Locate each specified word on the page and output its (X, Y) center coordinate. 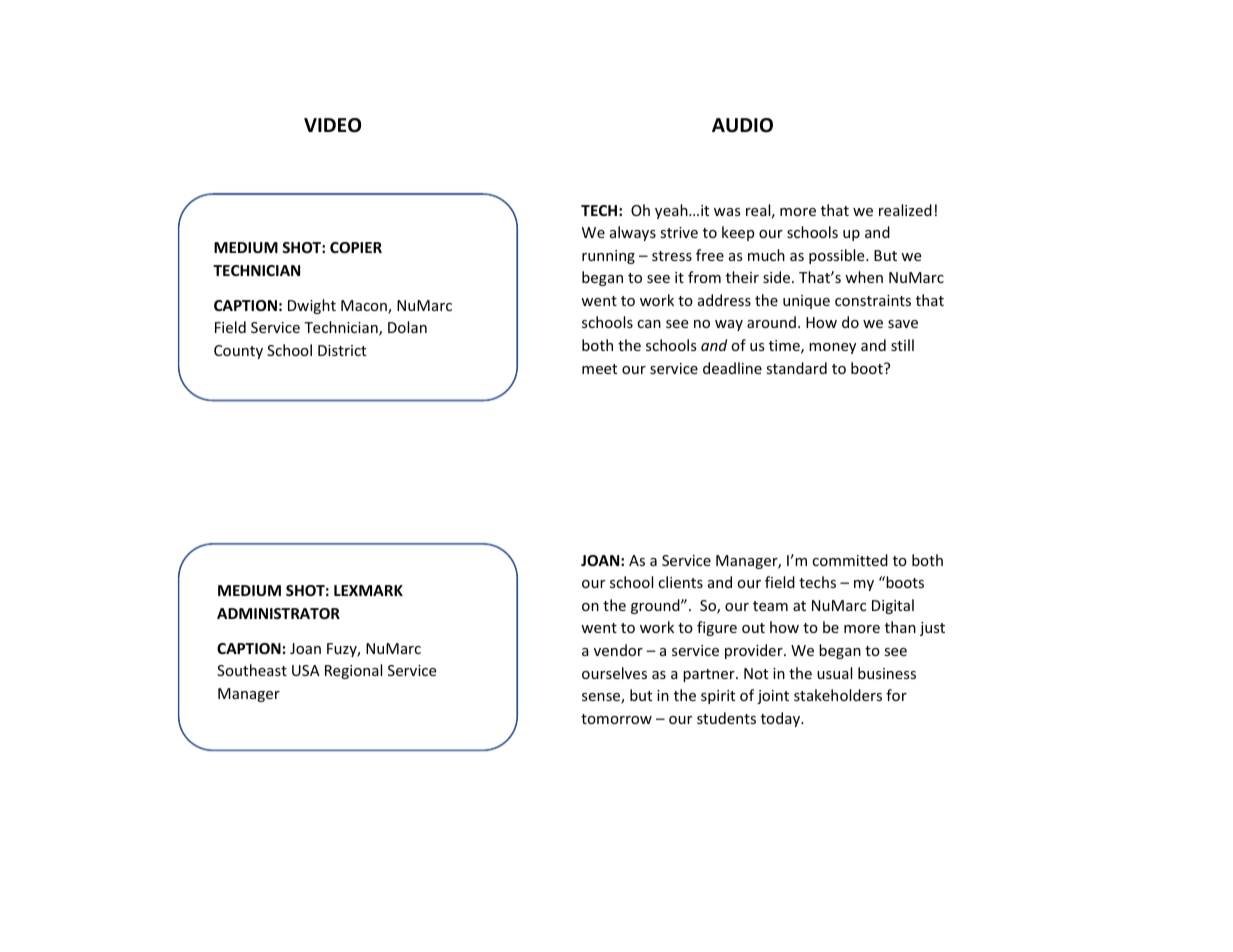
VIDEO (332, 125)
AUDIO (742, 125)
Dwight (312, 306)
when (864, 277)
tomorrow (616, 719)
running (608, 257)
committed (850, 560)
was (727, 212)
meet (599, 369)
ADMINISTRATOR (278, 613)
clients (680, 582)
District (342, 350)
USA (306, 670)
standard (796, 368)
